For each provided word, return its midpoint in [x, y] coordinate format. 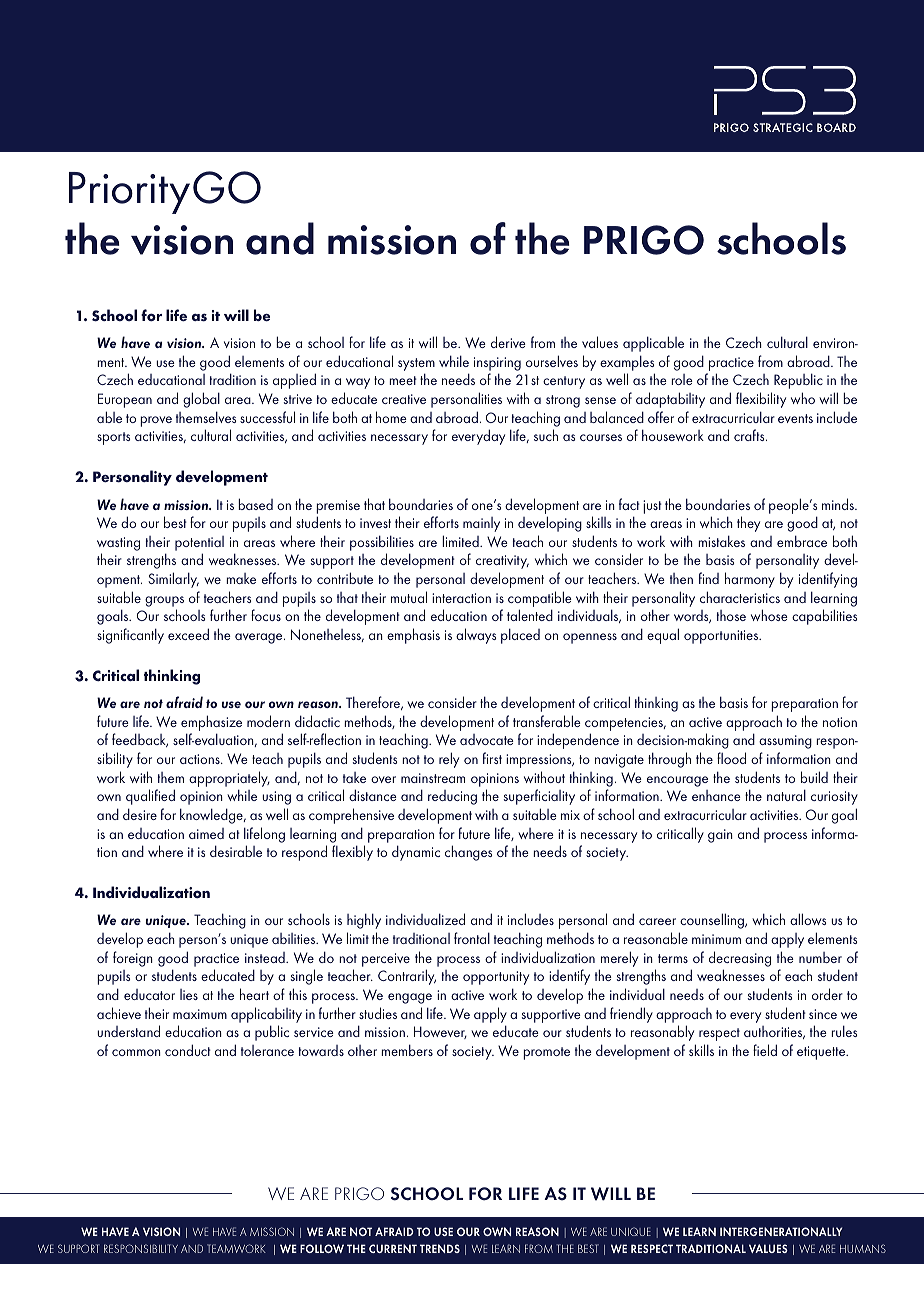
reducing [452, 797]
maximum [200, 1014]
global [201, 400]
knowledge [212, 816]
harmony [750, 580]
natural [786, 795]
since [823, 1014]
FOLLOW [322, 1248]
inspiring [497, 364]
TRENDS [440, 1248]
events [795, 418]
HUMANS [863, 1248]
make [241, 578]
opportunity [496, 978]
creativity [502, 562]
